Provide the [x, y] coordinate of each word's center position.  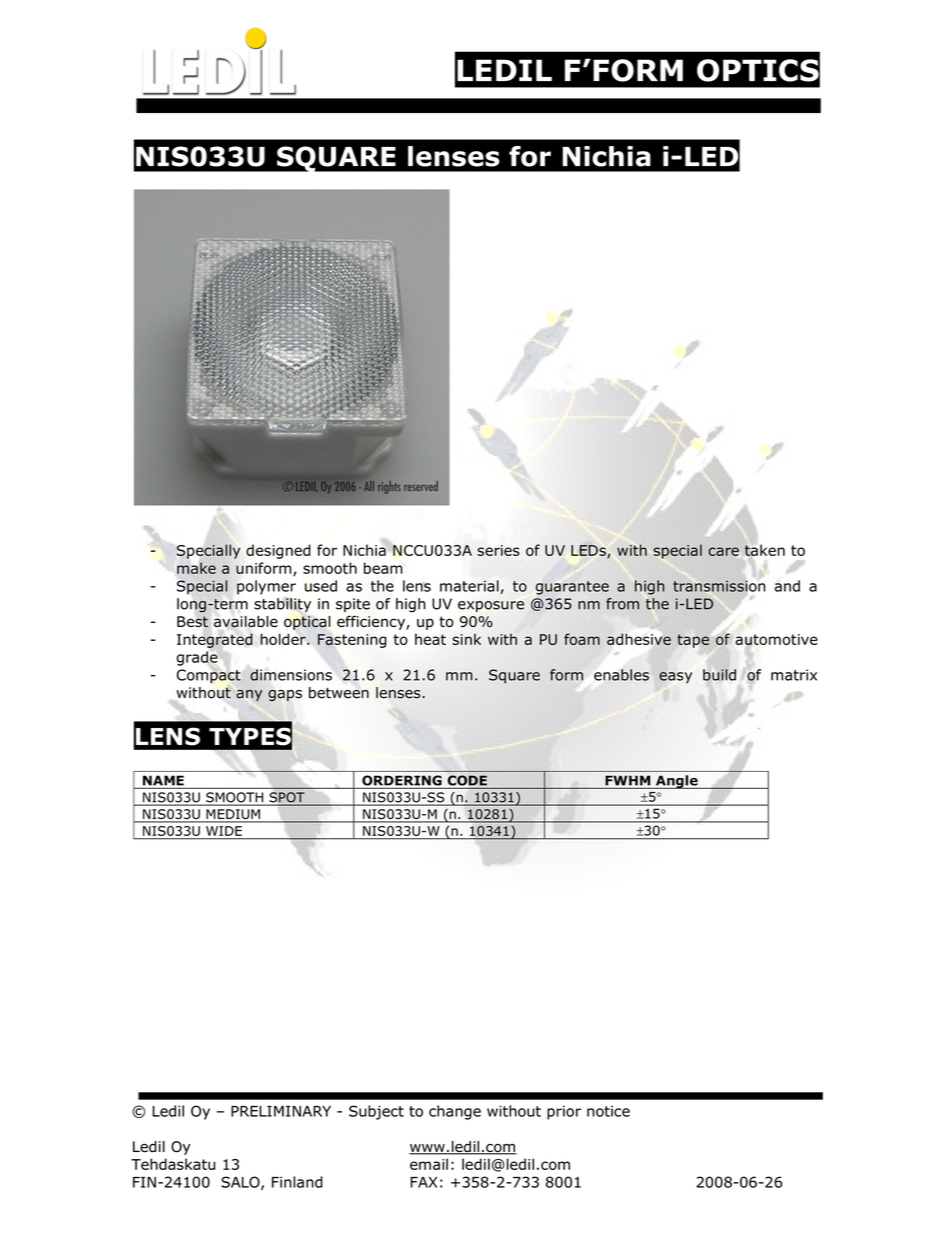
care [724, 551]
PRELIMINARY [281, 1111]
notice [608, 1111]
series [498, 550]
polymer [266, 587]
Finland [297, 1182]
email [429, 1164]
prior [564, 1113]
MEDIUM [233, 815]
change [455, 1112]
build [719, 675]
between [339, 693]
